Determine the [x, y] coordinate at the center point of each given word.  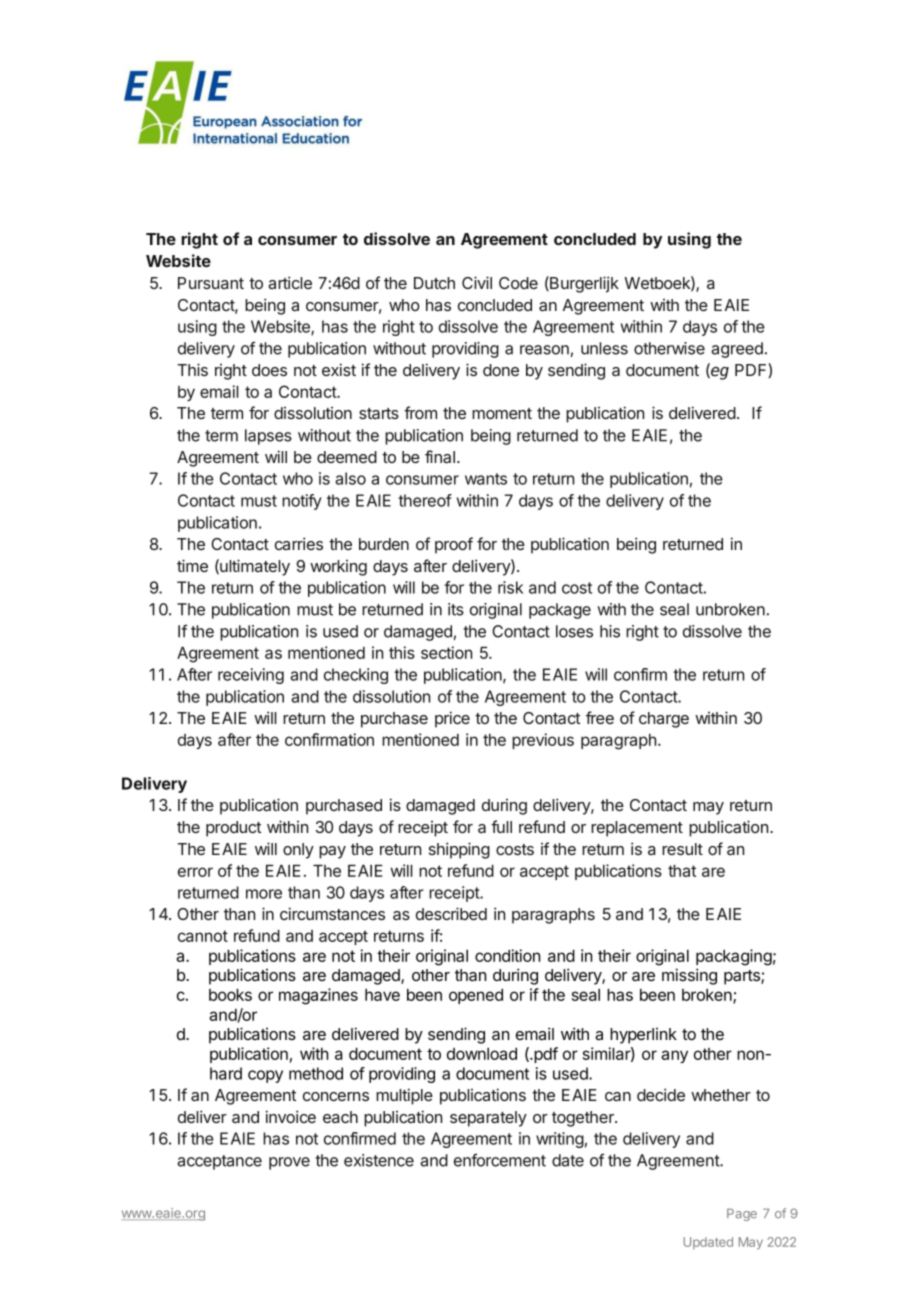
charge [664, 720]
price [452, 719]
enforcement [500, 1160]
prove [289, 1163]
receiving [251, 676]
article [290, 282]
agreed [737, 350]
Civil [477, 282]
